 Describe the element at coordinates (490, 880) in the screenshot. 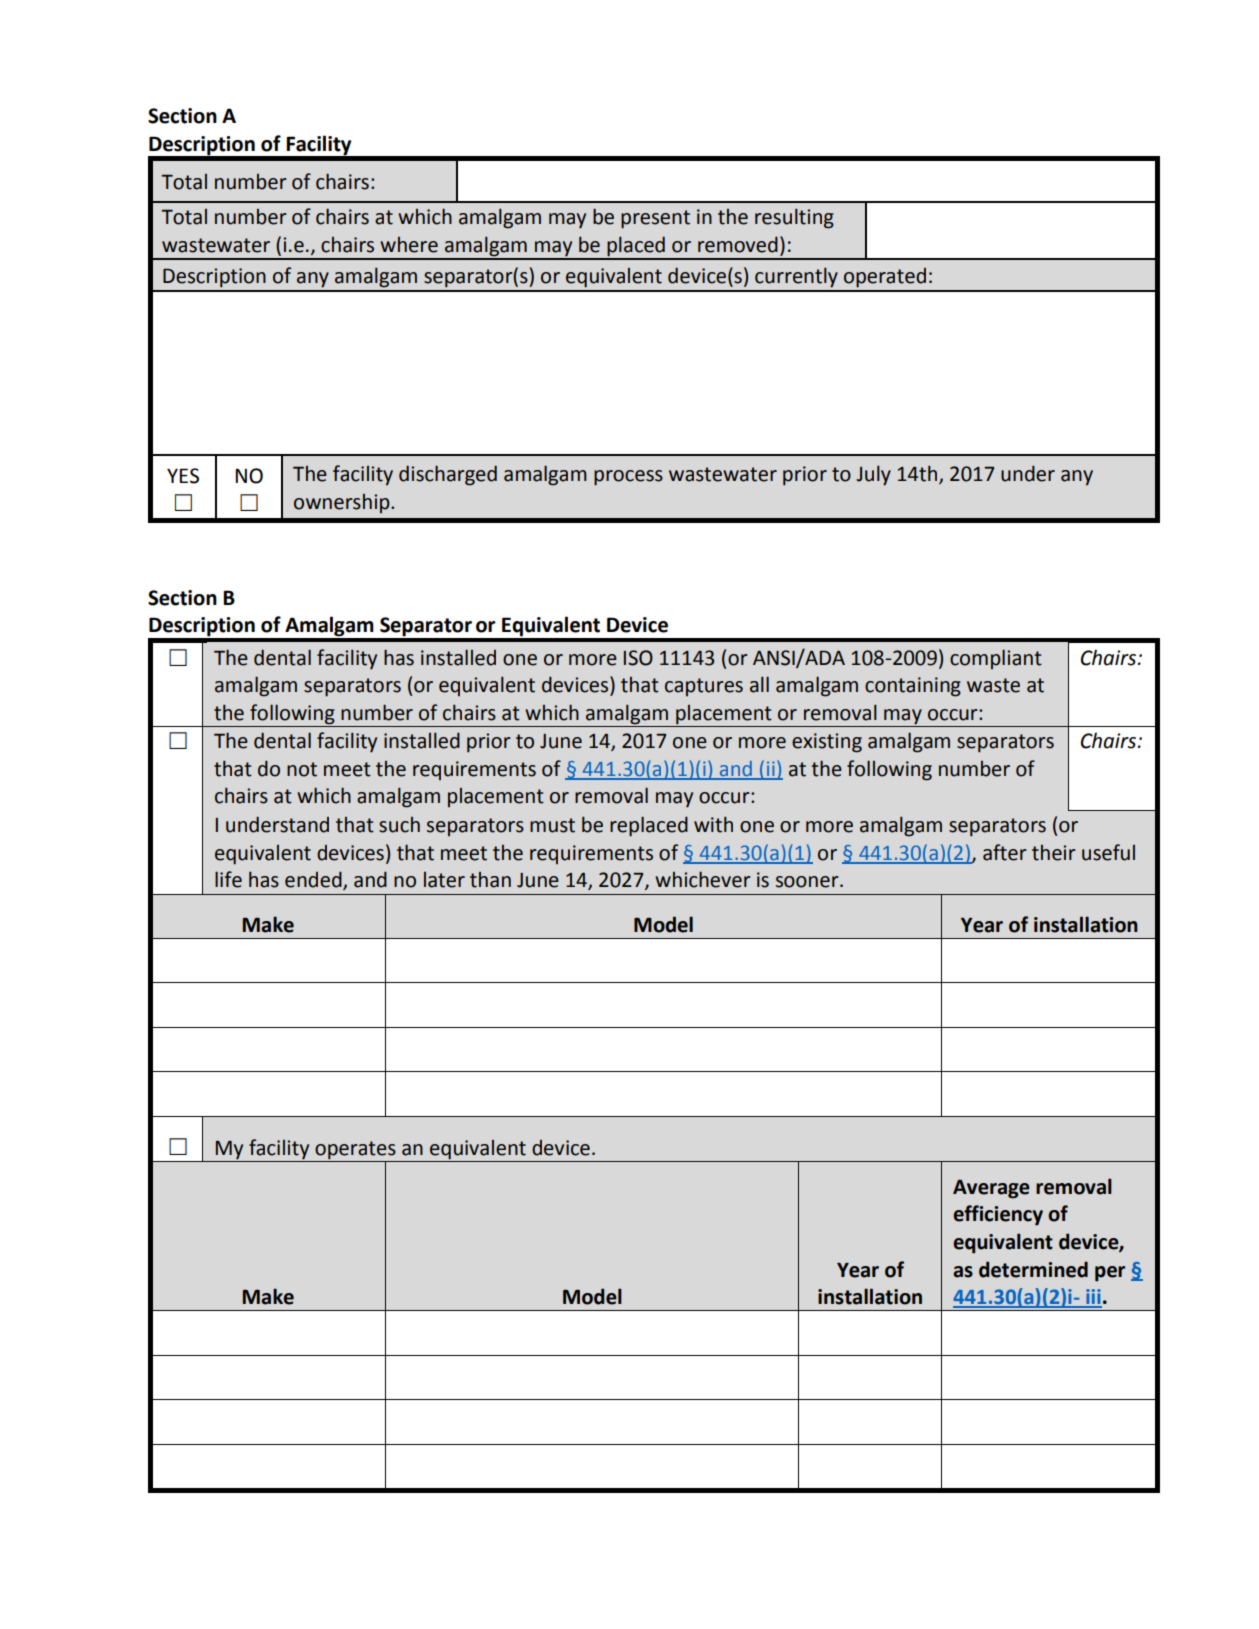

I see `than` at that location.
